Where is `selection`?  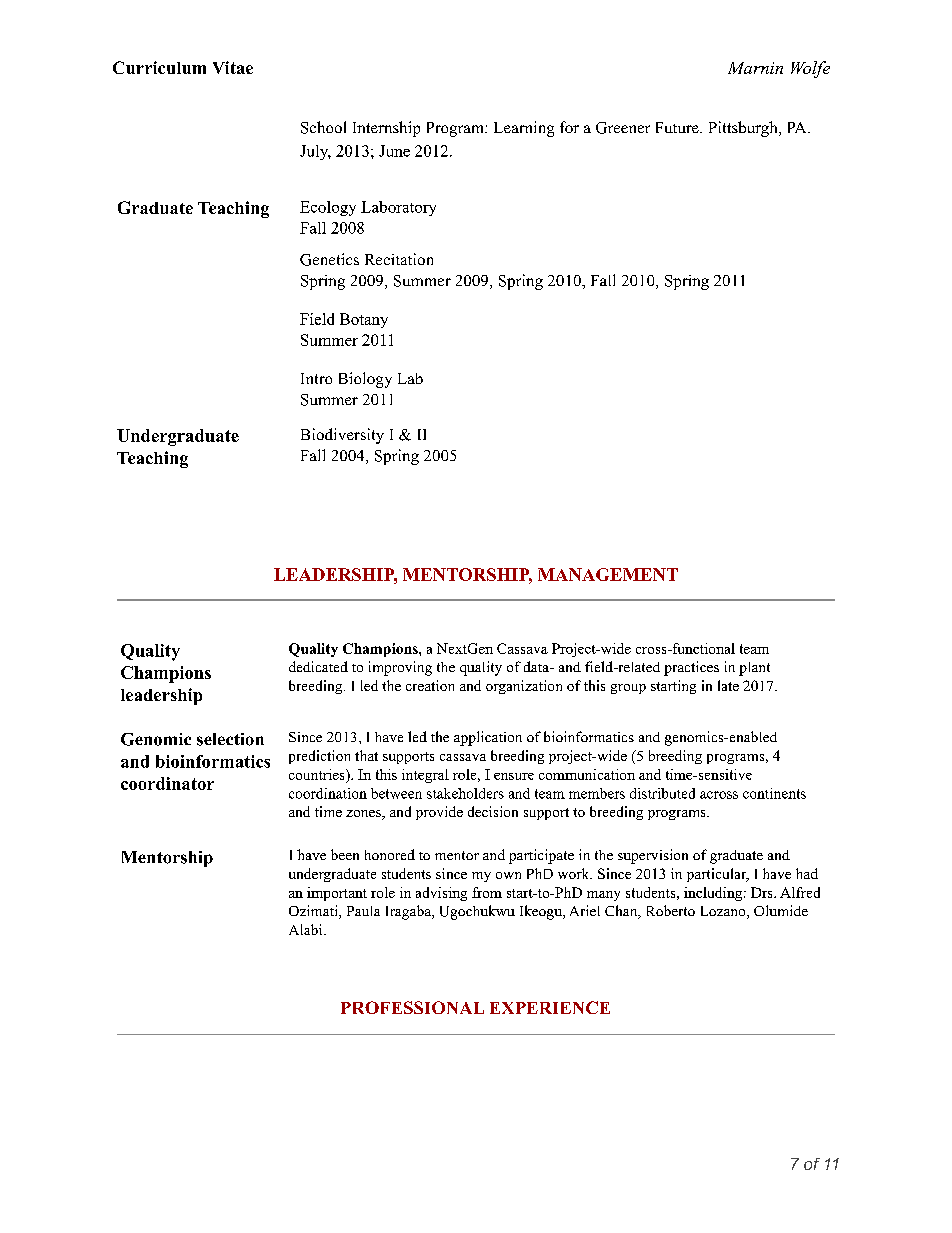 selection is located at coordinates (230, 739).
